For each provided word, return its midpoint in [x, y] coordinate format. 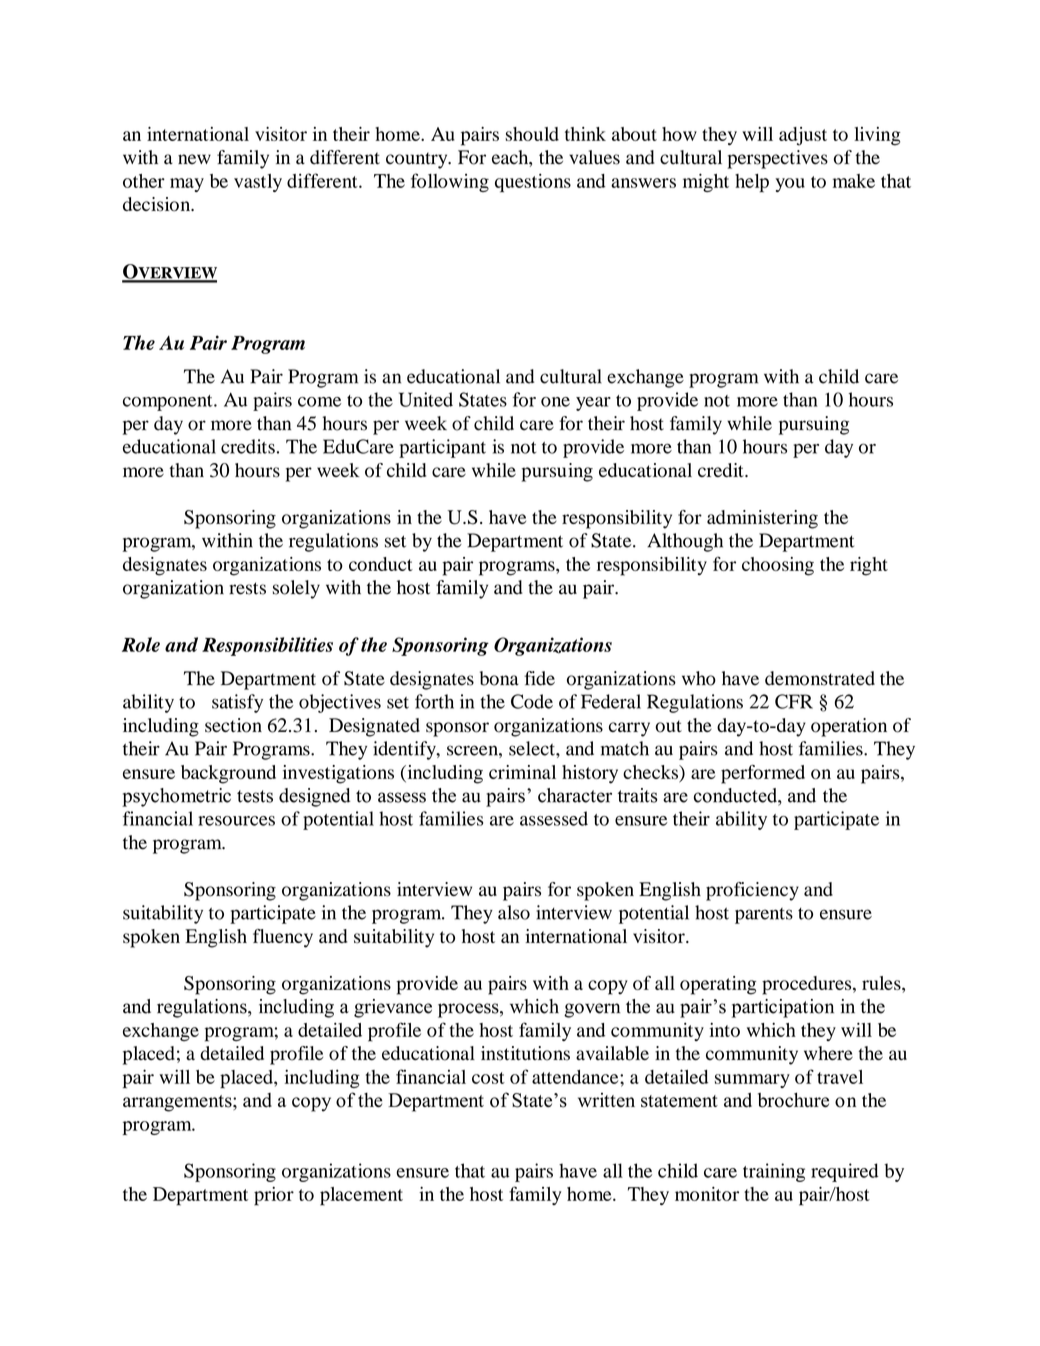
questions [533, 183]
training [774, 1172]
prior [274, 1196]
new [194, 159]
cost [488, 1078]
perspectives [777, 159]
